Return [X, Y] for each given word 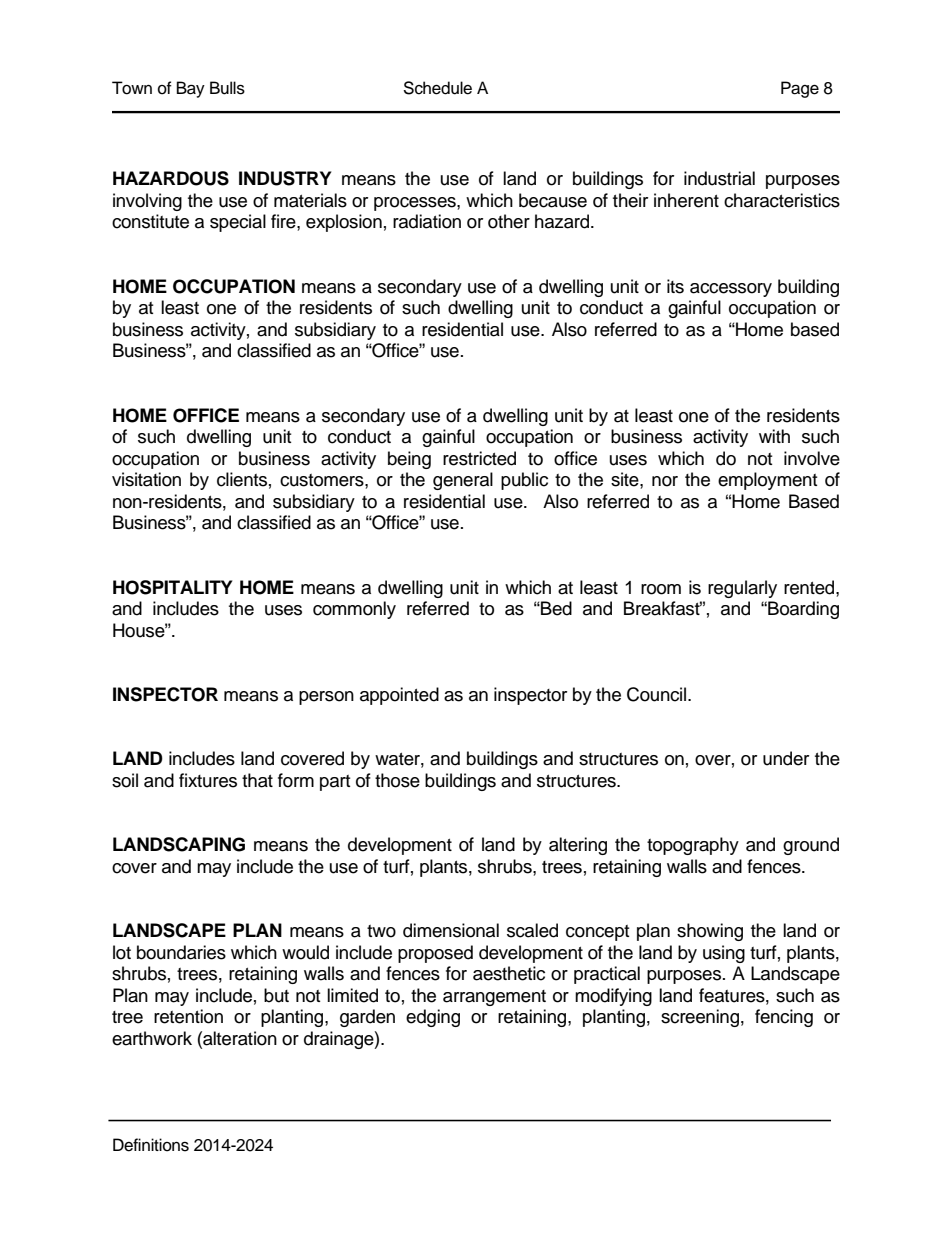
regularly [742, 589]
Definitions [151, 1145]
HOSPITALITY [172, 587]
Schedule [437, 88]
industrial [719, 178]
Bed [555, 608]
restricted [479, 458]
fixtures [208, 780]
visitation [146, 479]
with [774, 436]
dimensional [451, 930]
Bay [191, 89]
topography [693, 846]
